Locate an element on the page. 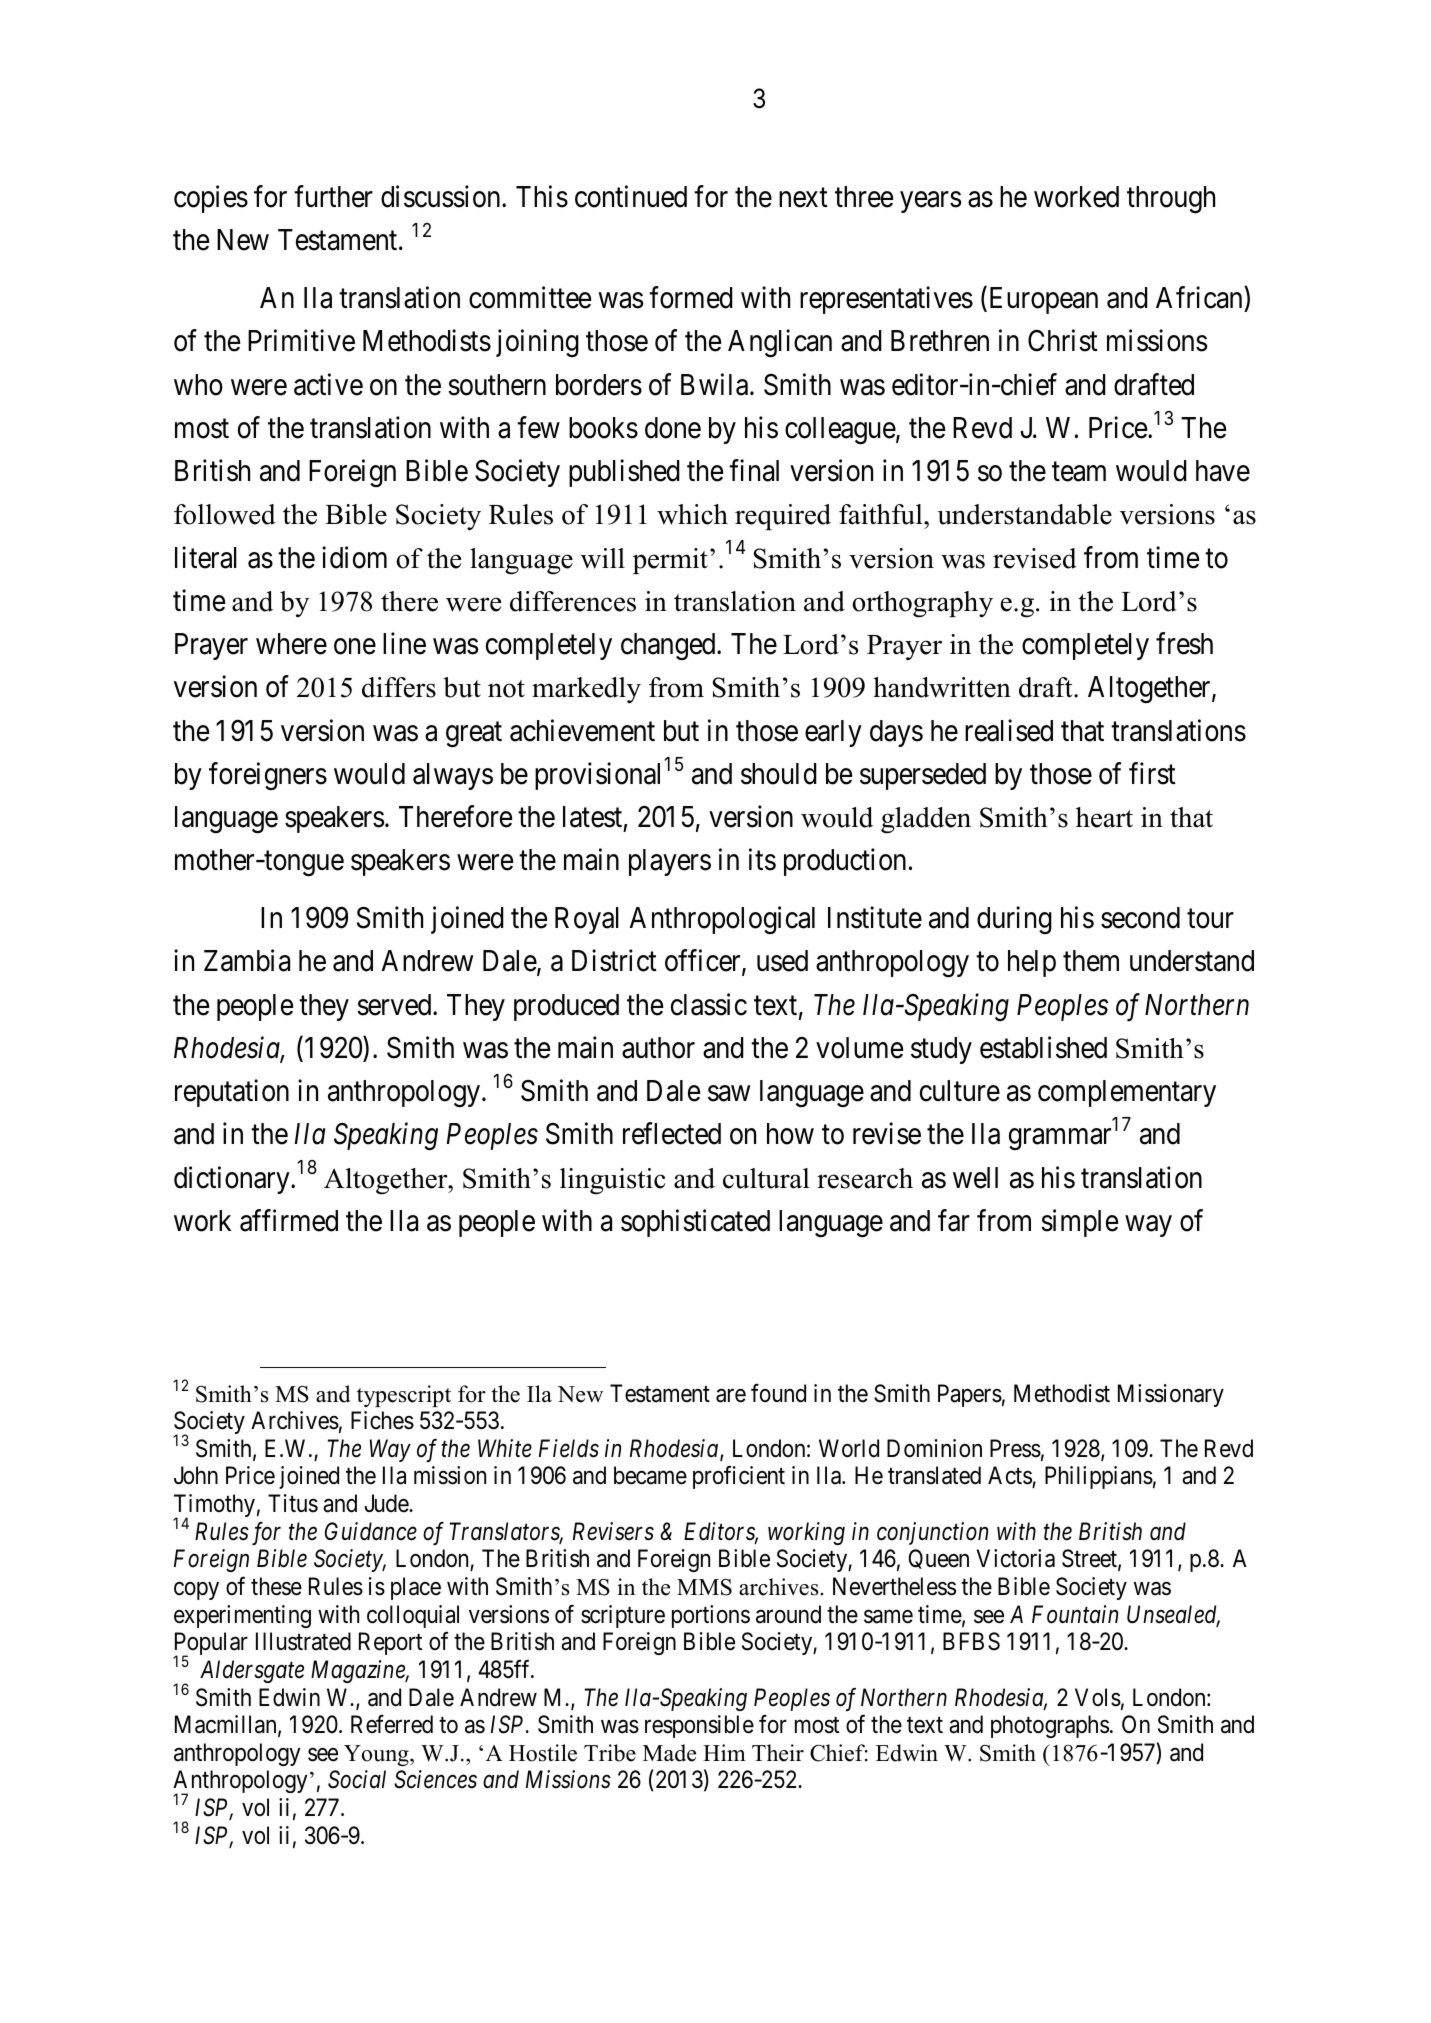  differs is located at coordinates (399, 687).
